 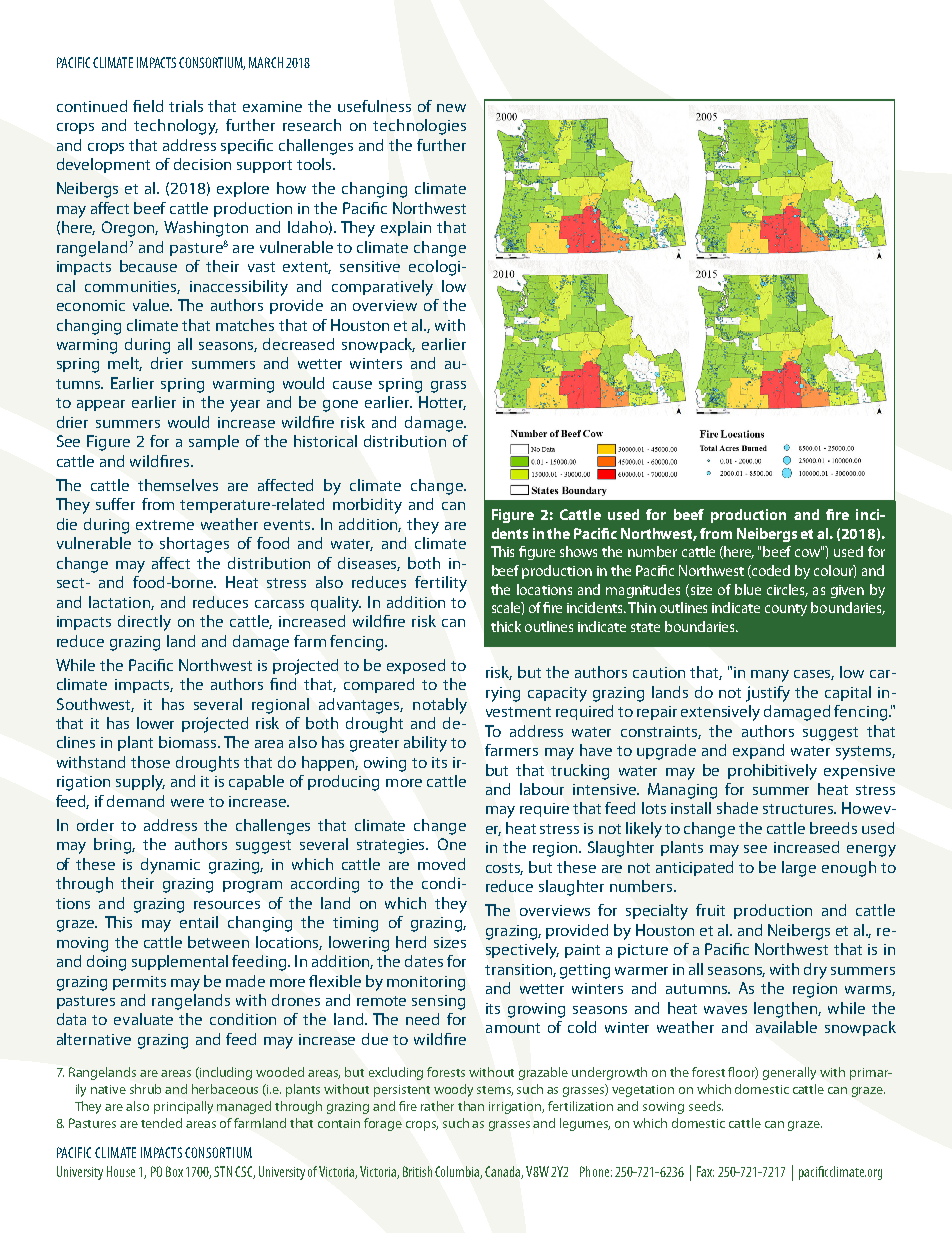 I want to click on Hotter, so click(x=442, y=403).
